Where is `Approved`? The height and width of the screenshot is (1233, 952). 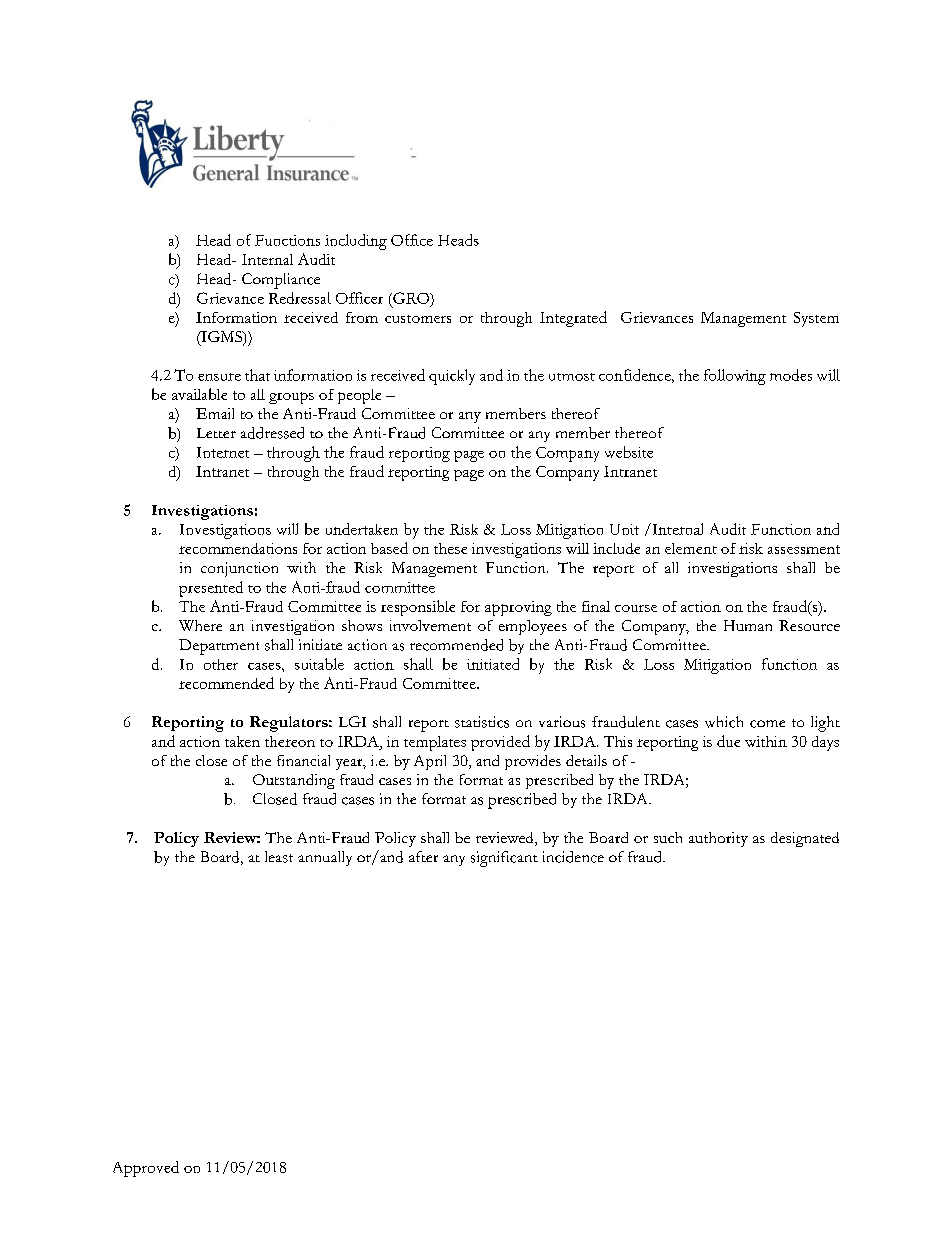 Approved is located at coordinates (146, 1169).
